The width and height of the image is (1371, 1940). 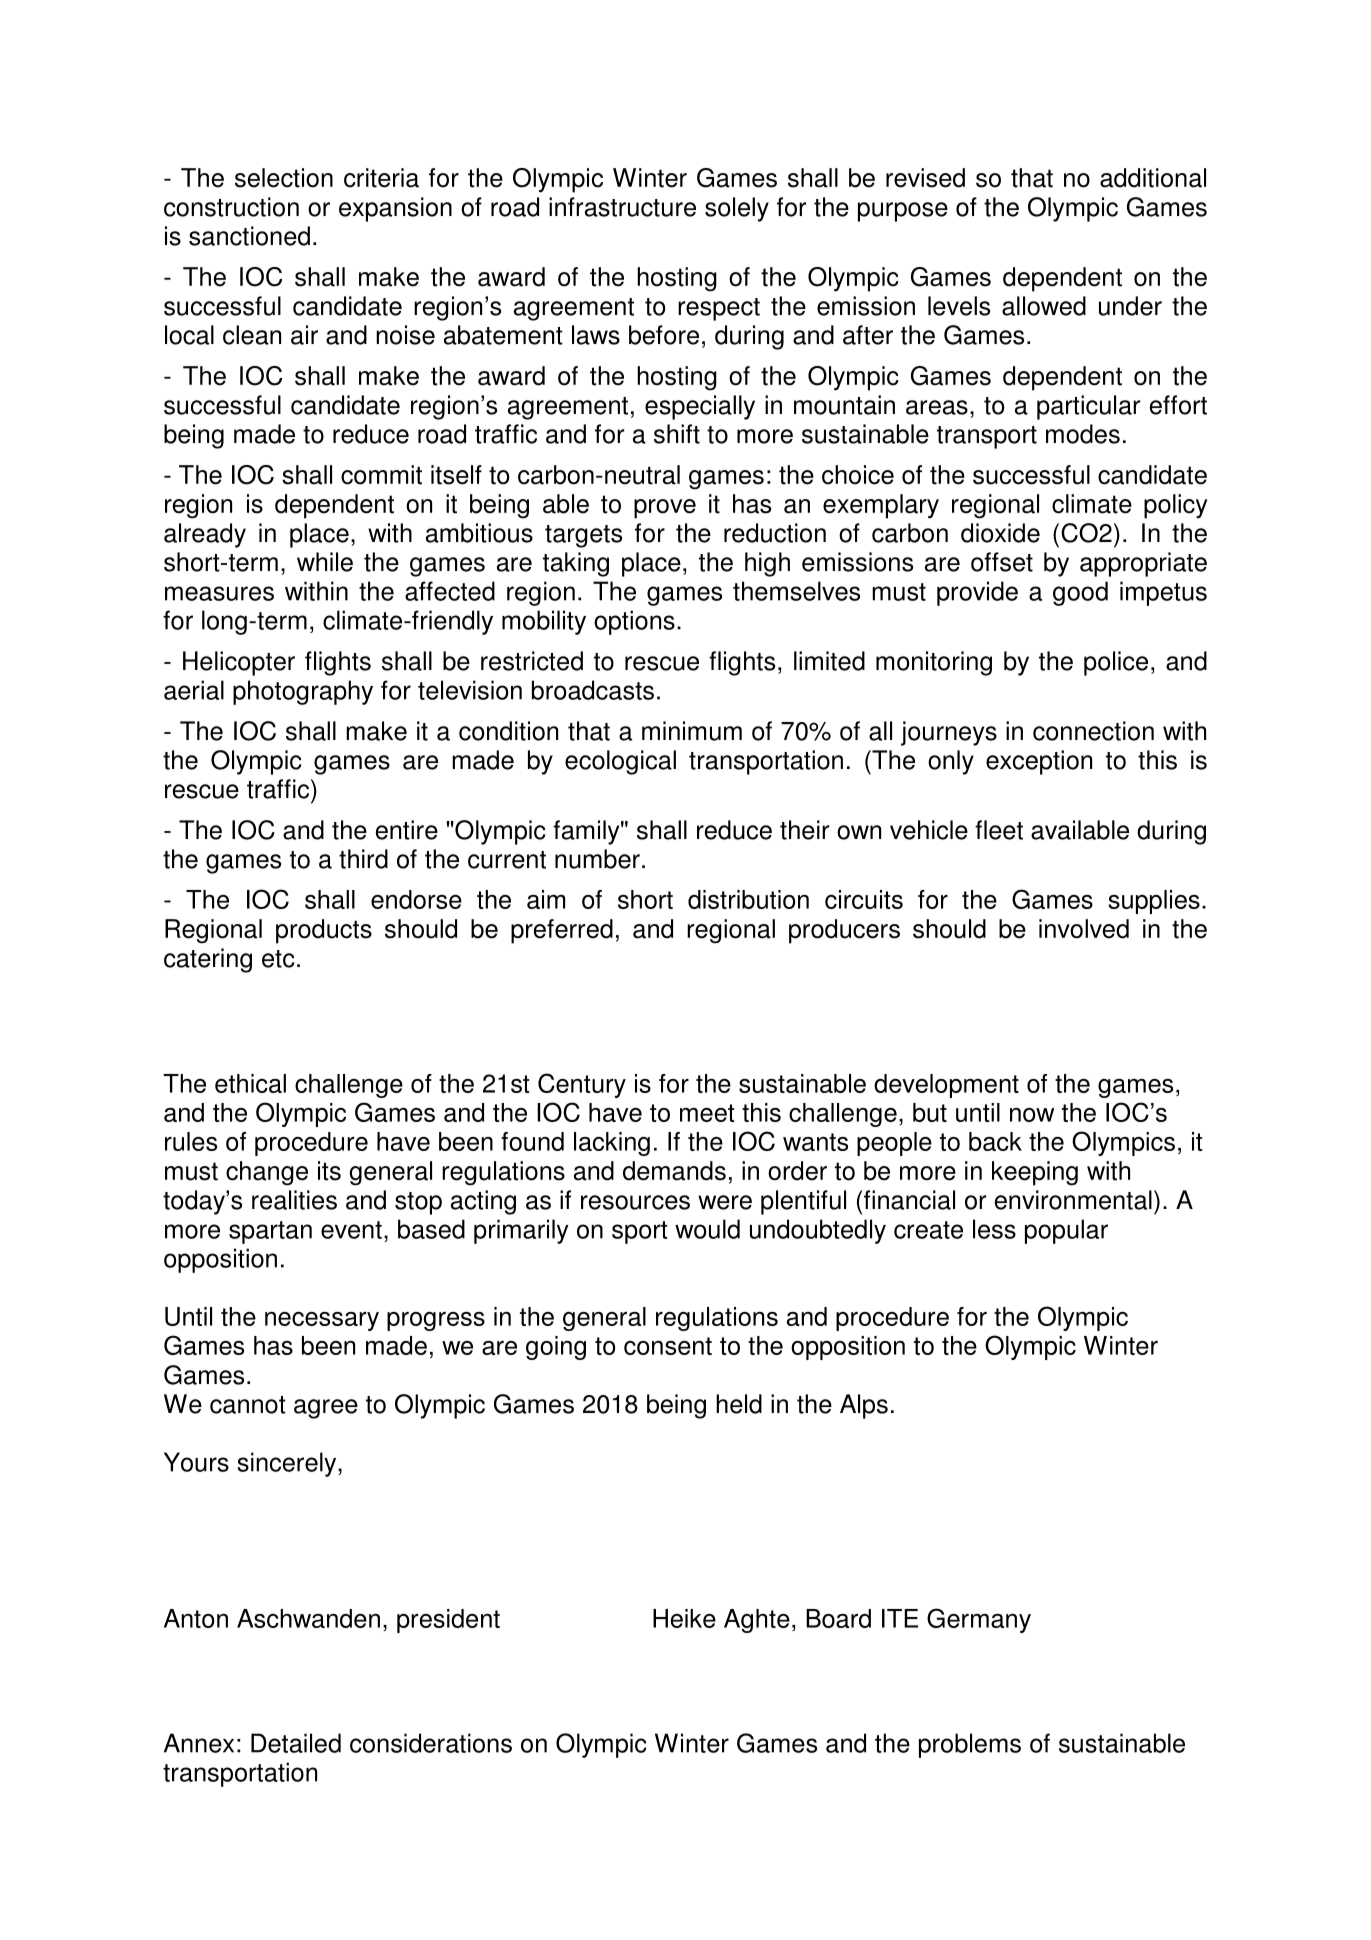 I want to click on sanctioned, so click(x=249, y=236).
